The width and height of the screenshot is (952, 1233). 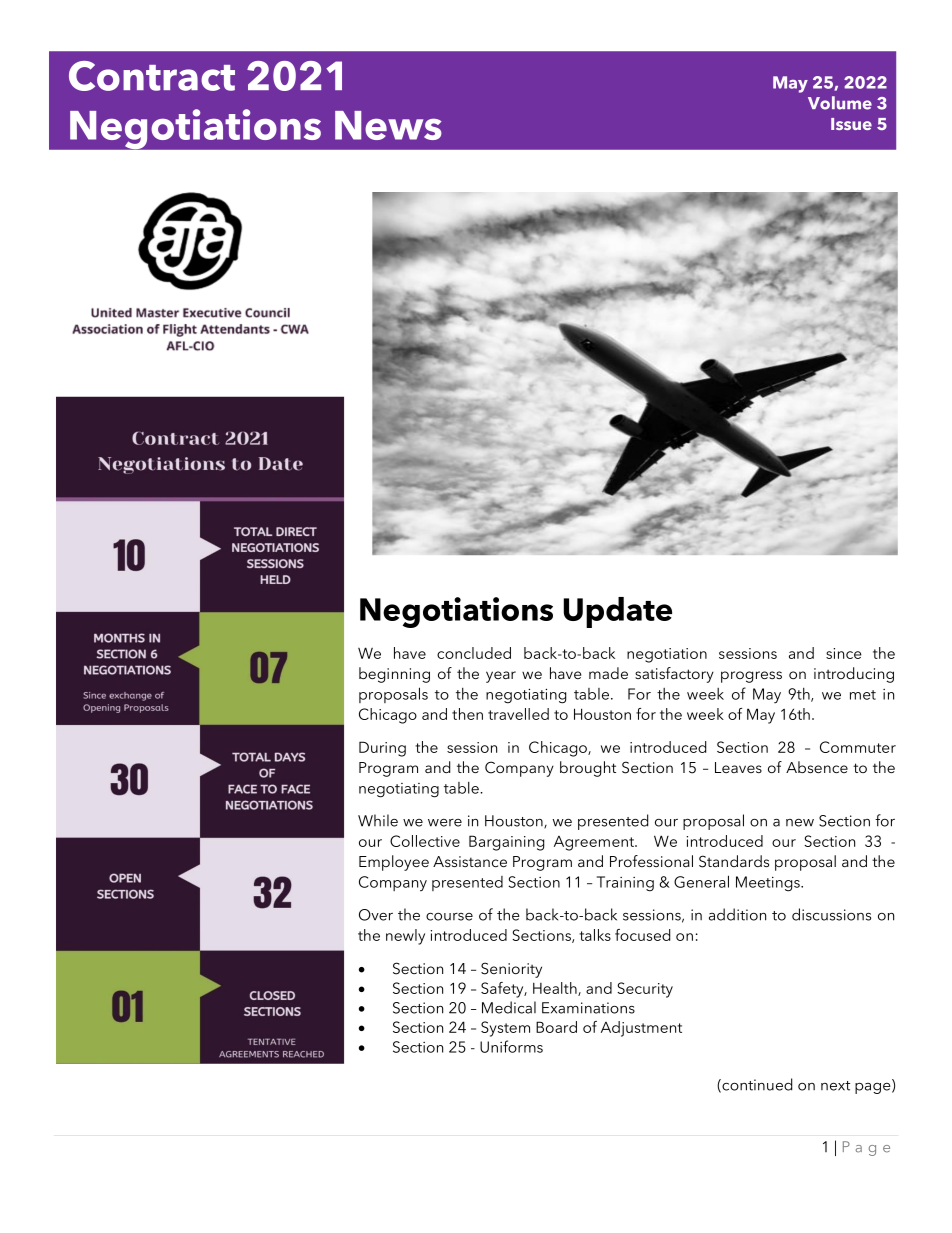 I want to click on Volume, so click(x=840, y=103).
